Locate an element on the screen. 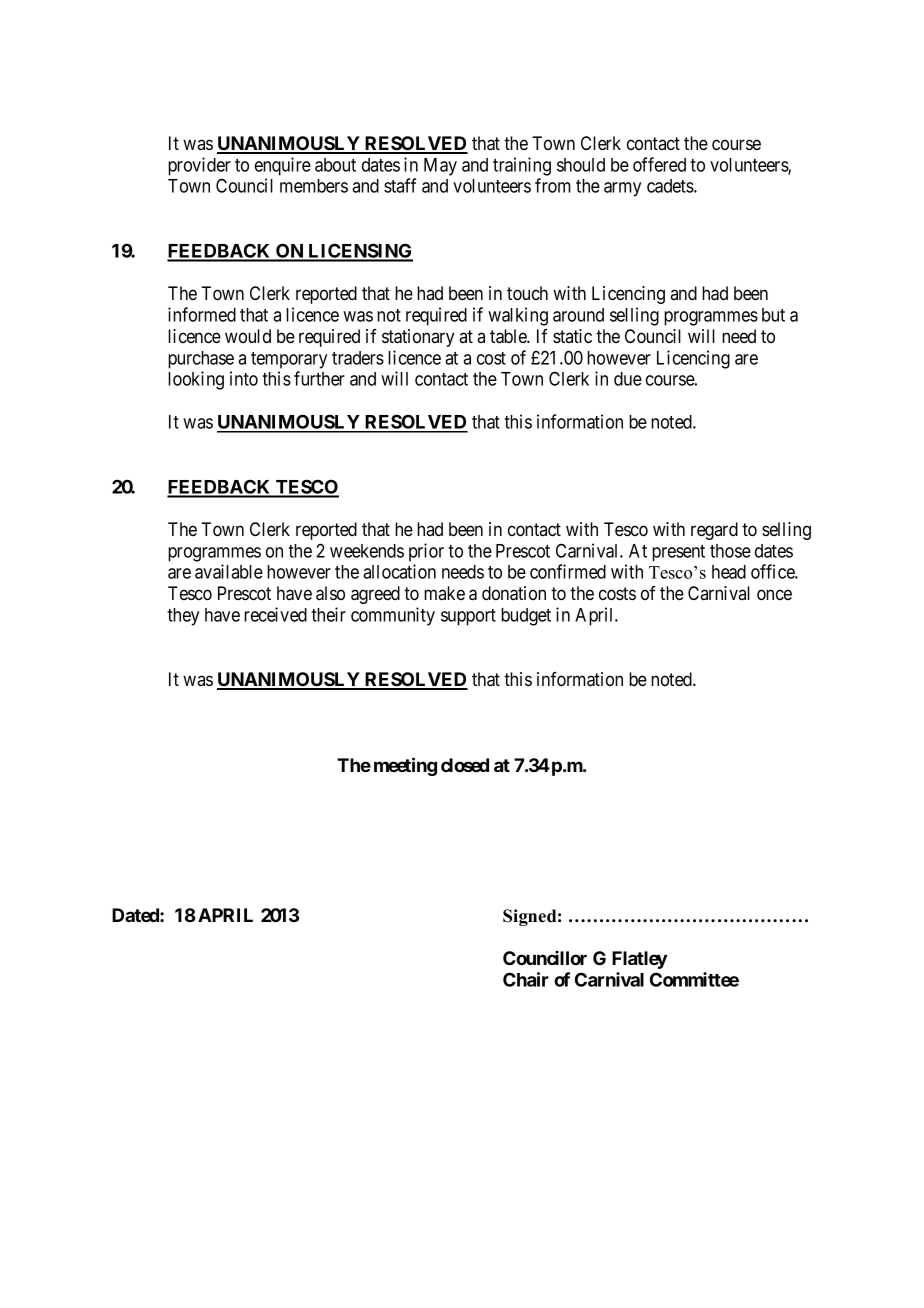  prior is located at coordinates (426, 552).
